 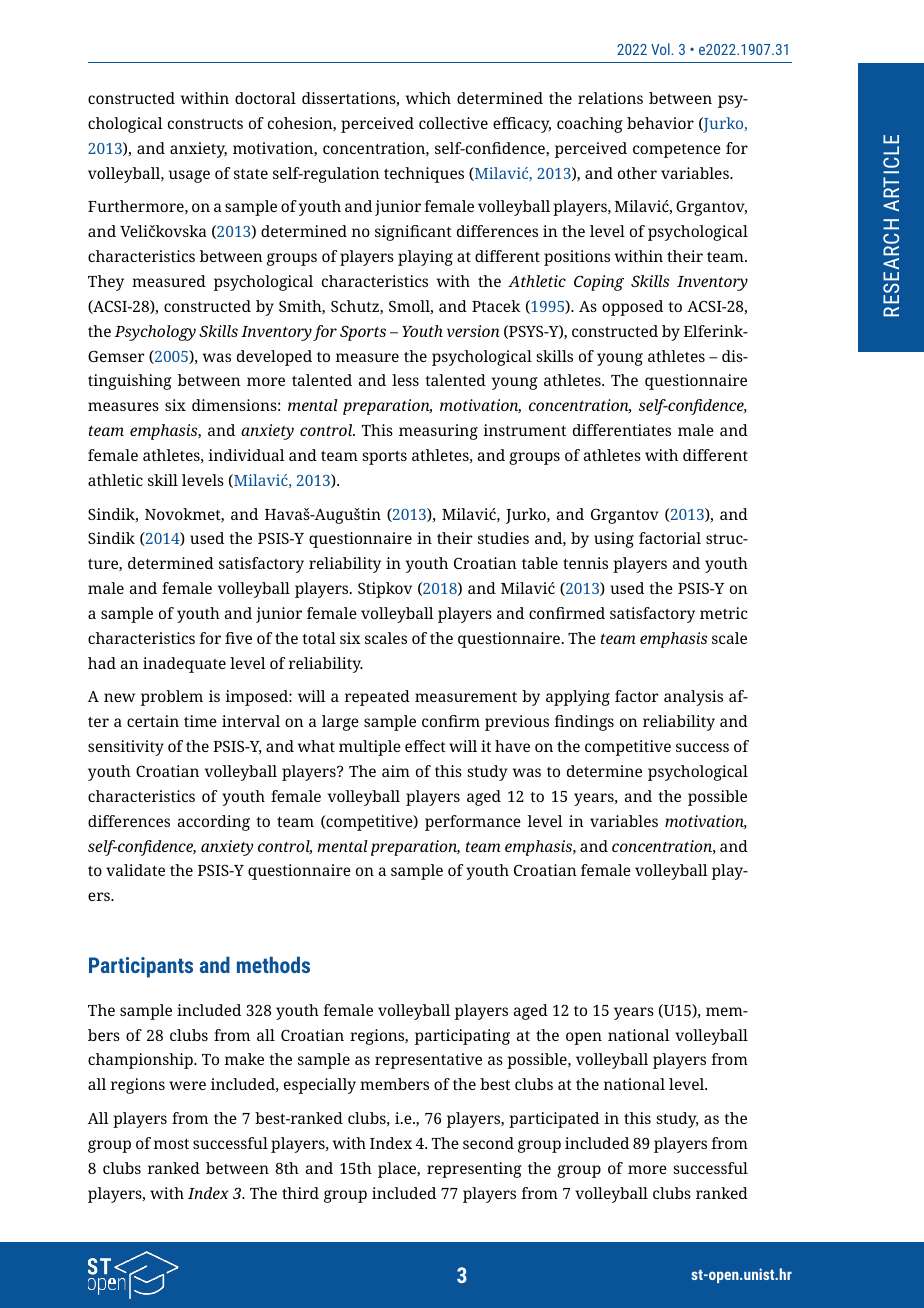 I want to click on usage, so click(x=189, y=176).
